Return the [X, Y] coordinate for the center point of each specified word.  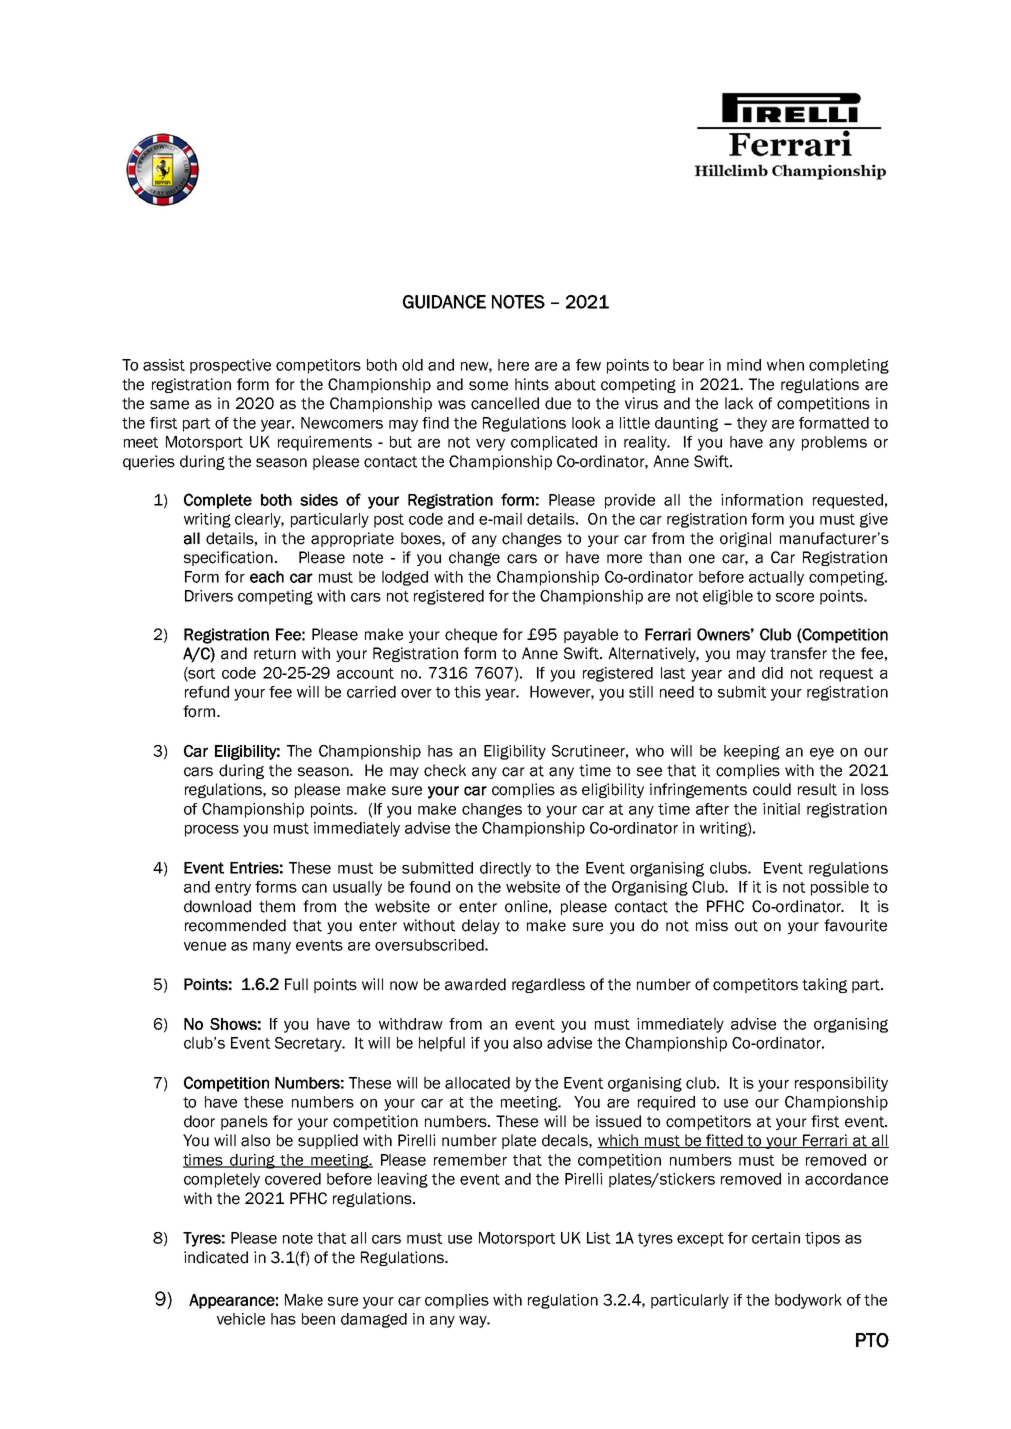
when [785, 365]
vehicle [241, 1319]
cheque [471, 635]
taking [824, 985]
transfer [798, 653]
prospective [230, 366]
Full [296, 984]
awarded [475, 984]
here [513, 365]
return [275, 654]
